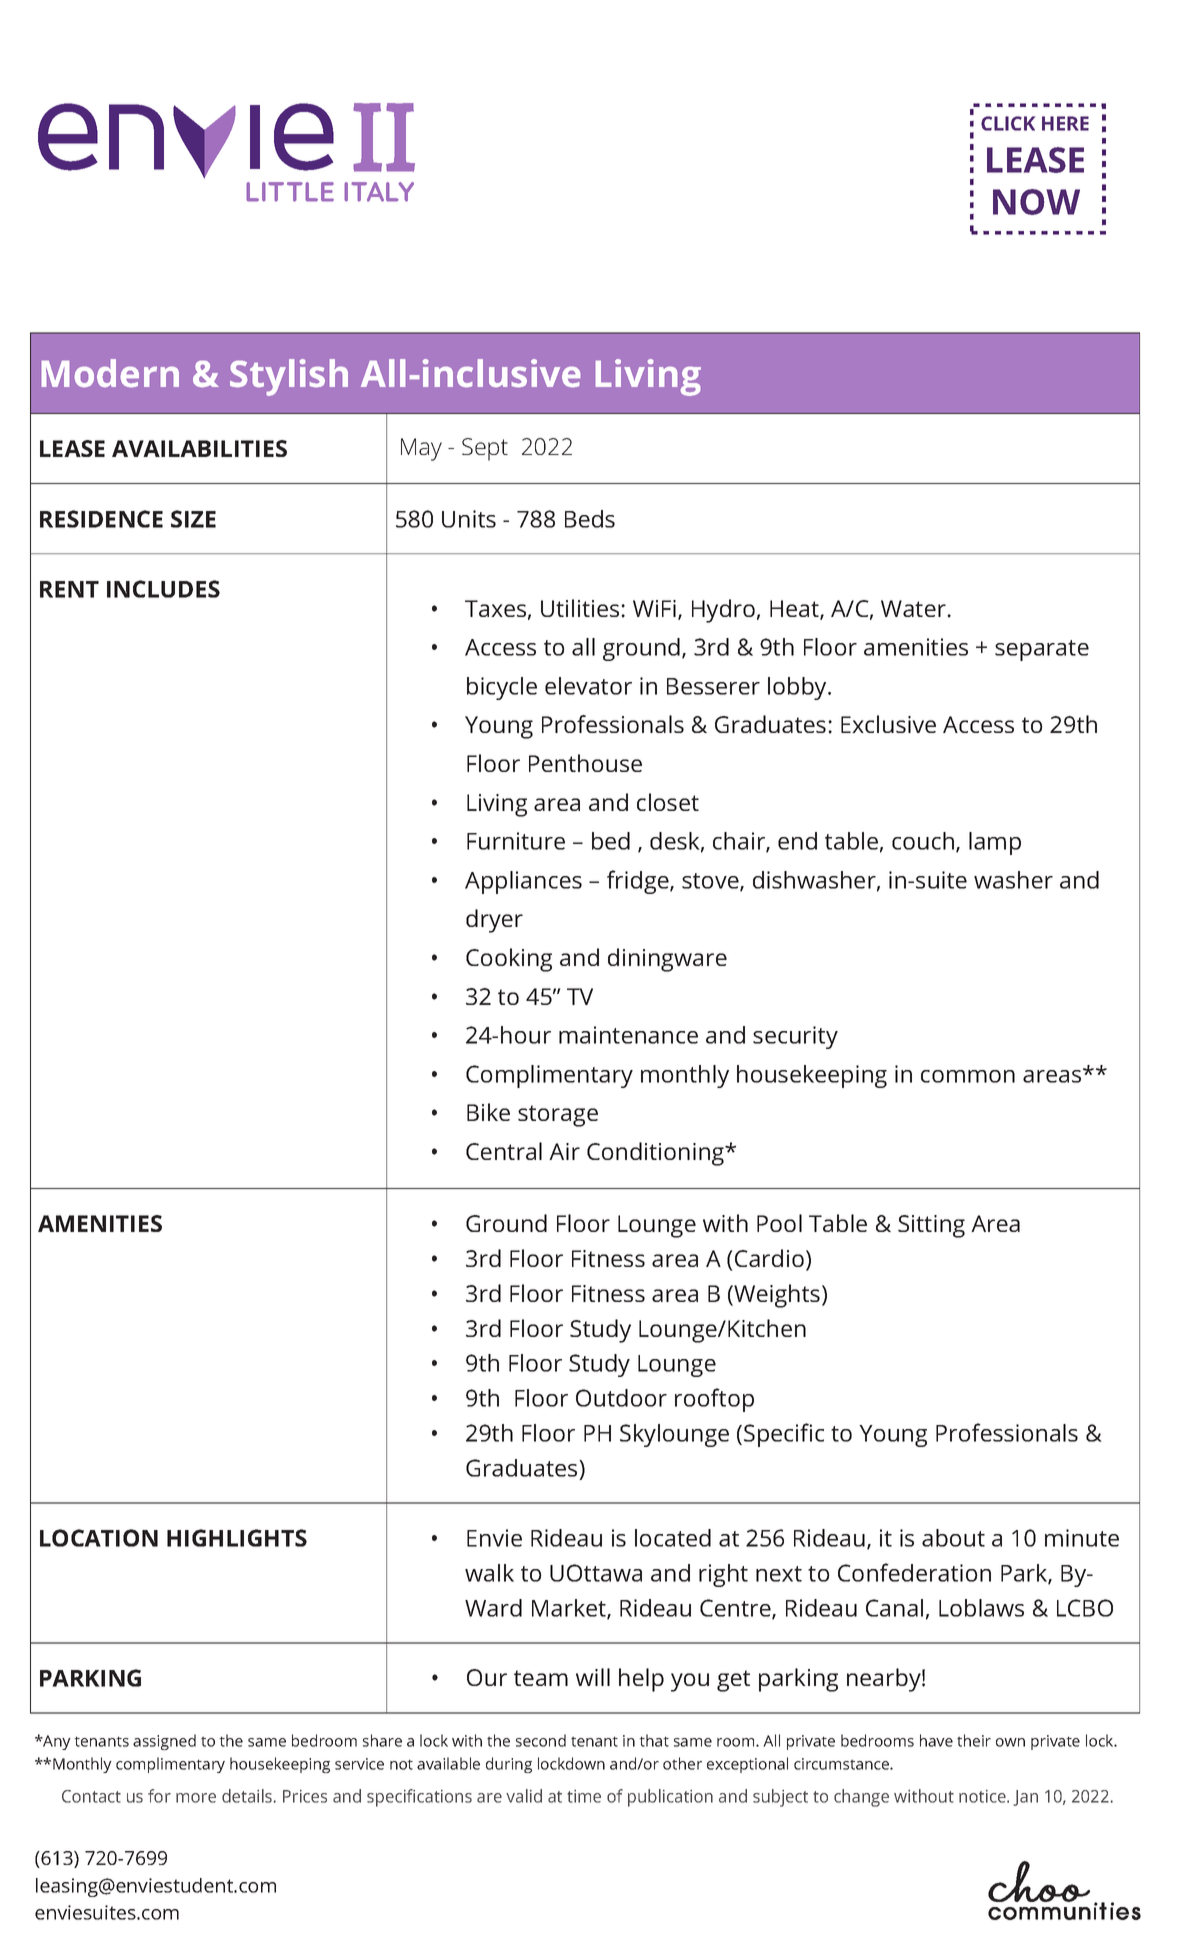 The width and height of the image is (1187, 1955). What do you see at coordinates (509, 960) in the image?
I see `Cooking` at bounding box center [509, 960].
